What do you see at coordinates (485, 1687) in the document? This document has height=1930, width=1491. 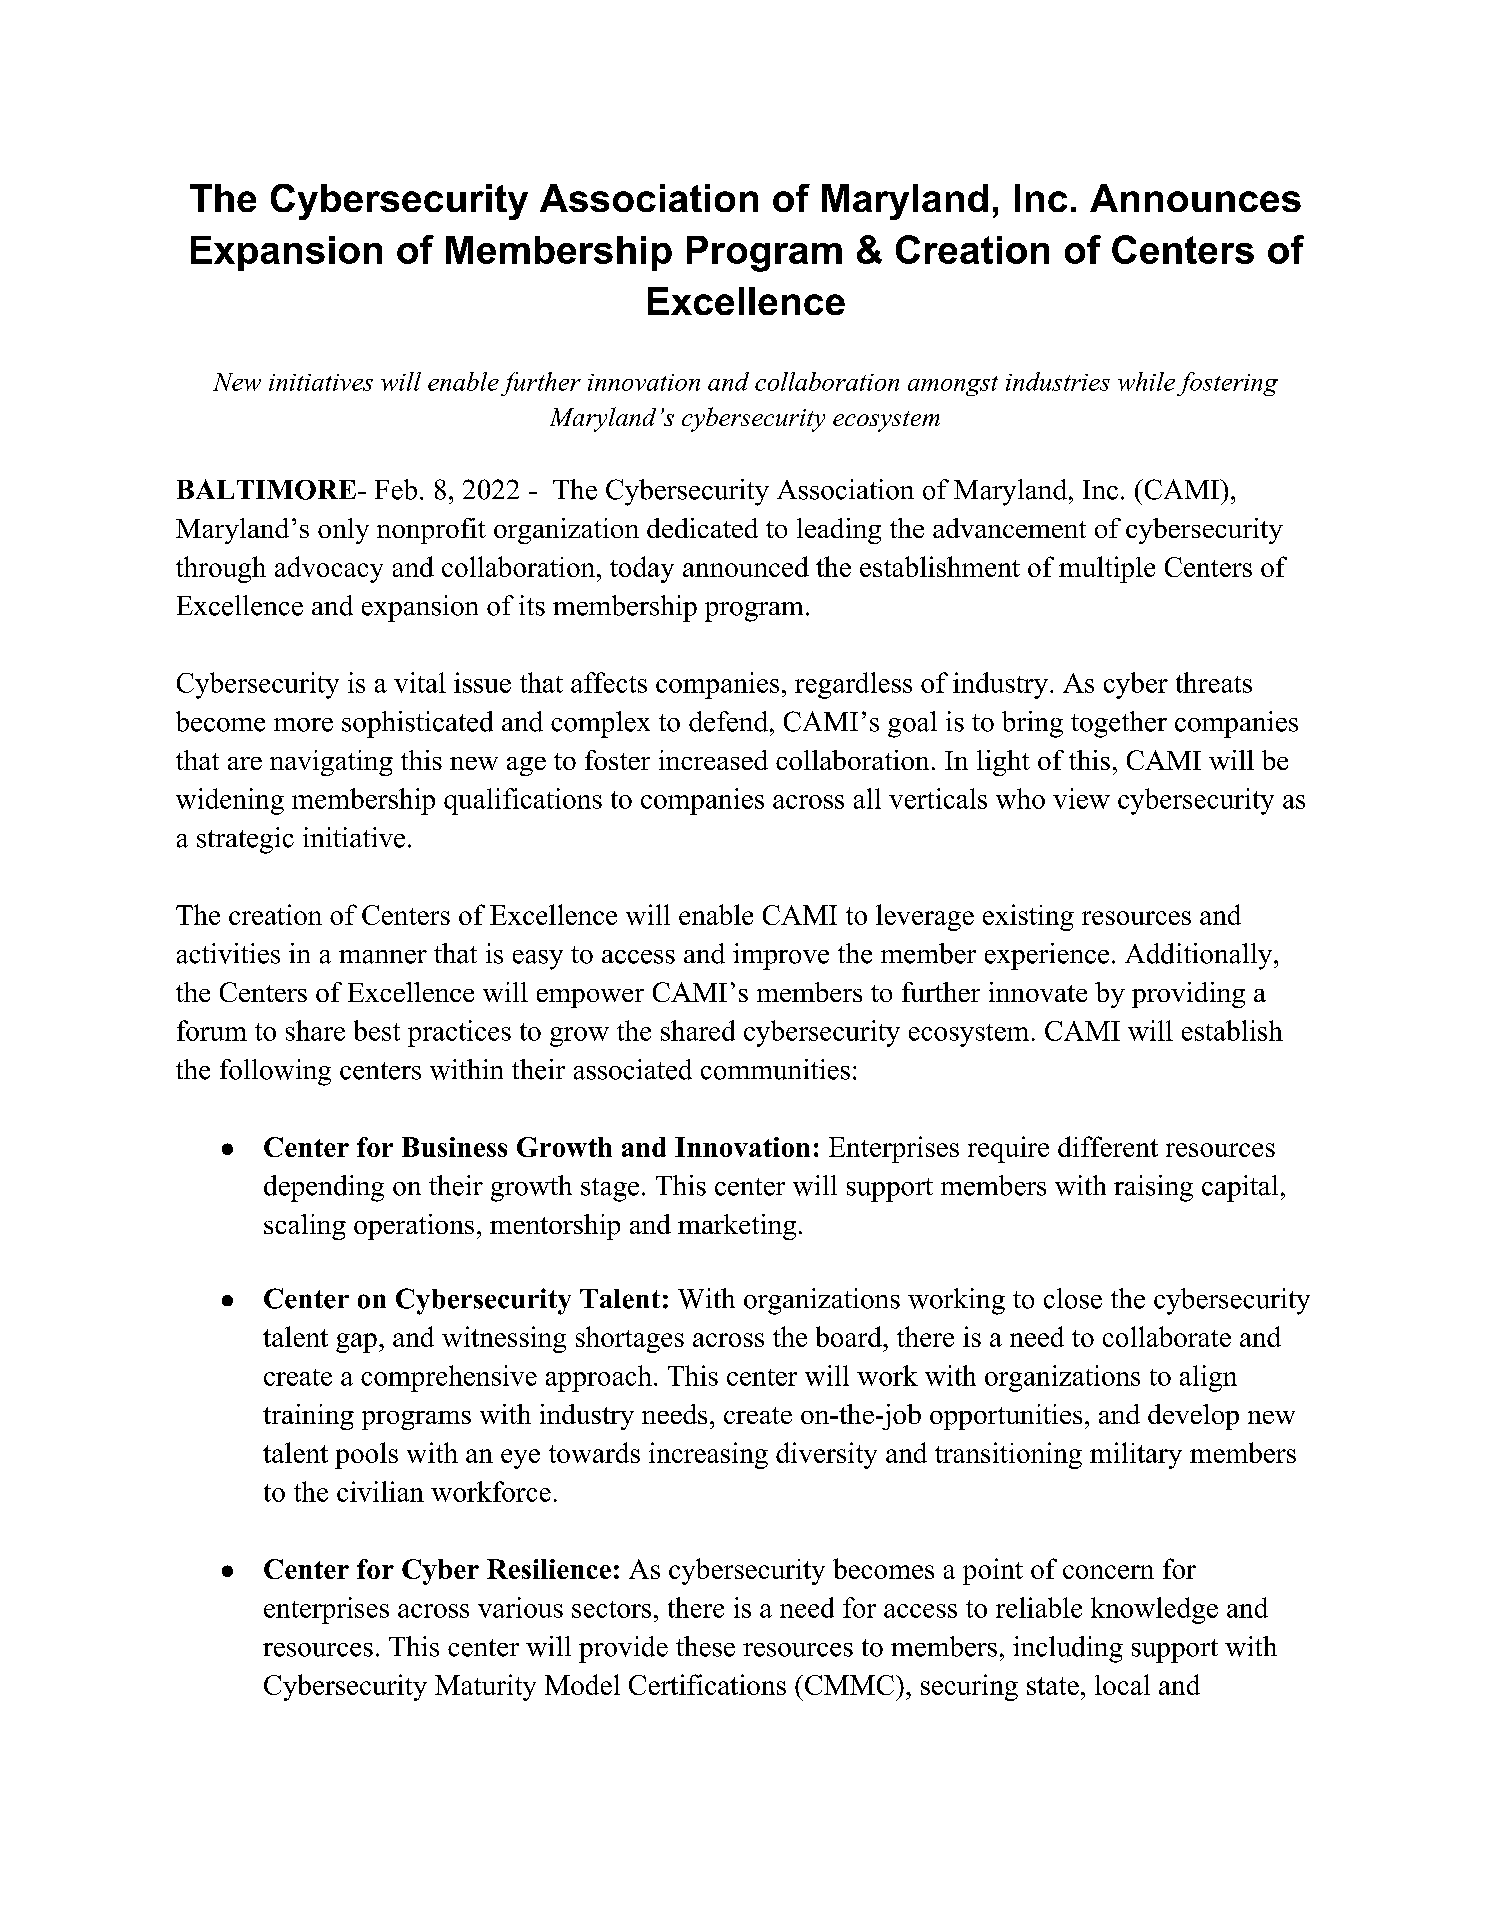 I see `Maturity` at bounding box center [485, 1687].
